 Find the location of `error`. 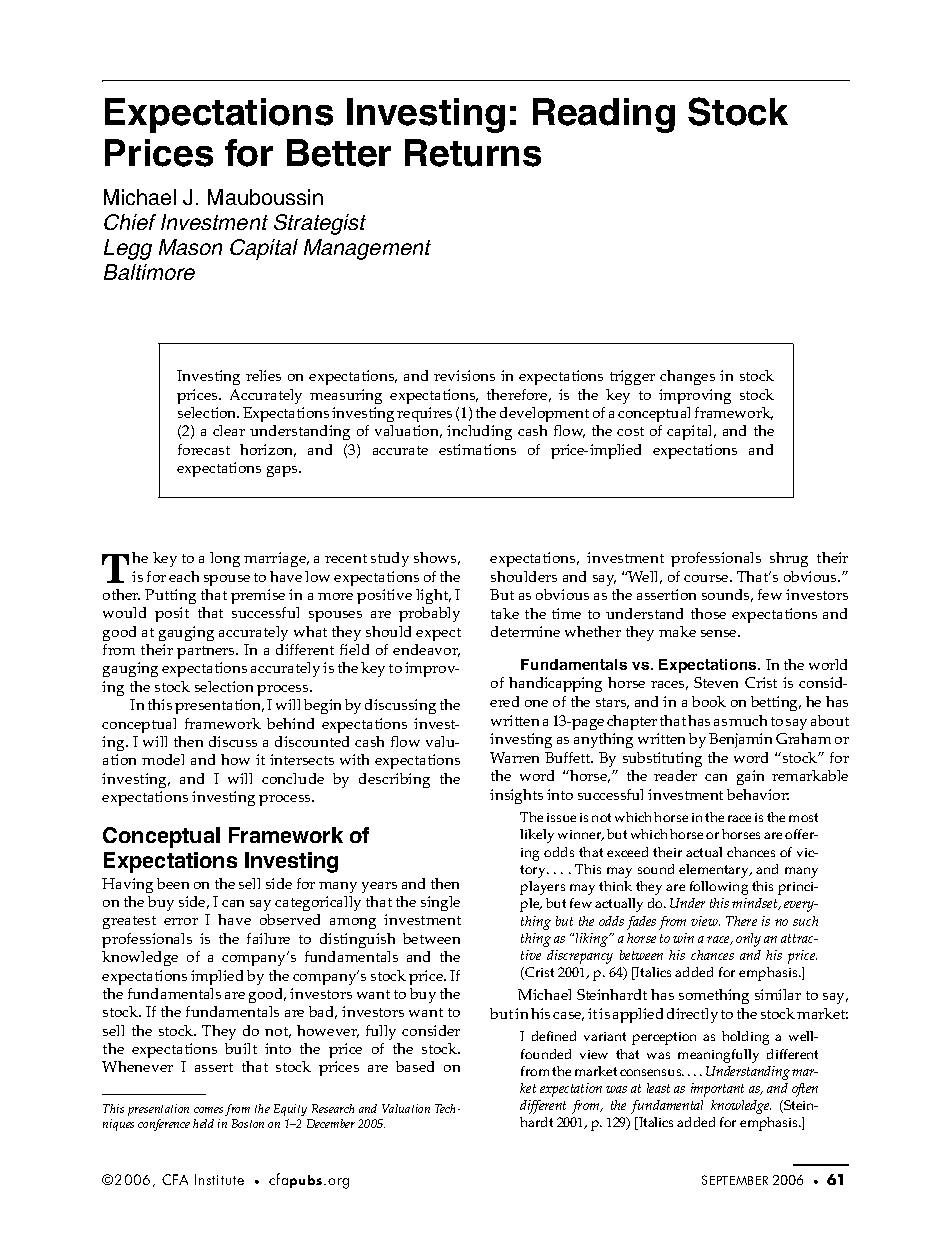

error is located at coordinates (181, 921).
